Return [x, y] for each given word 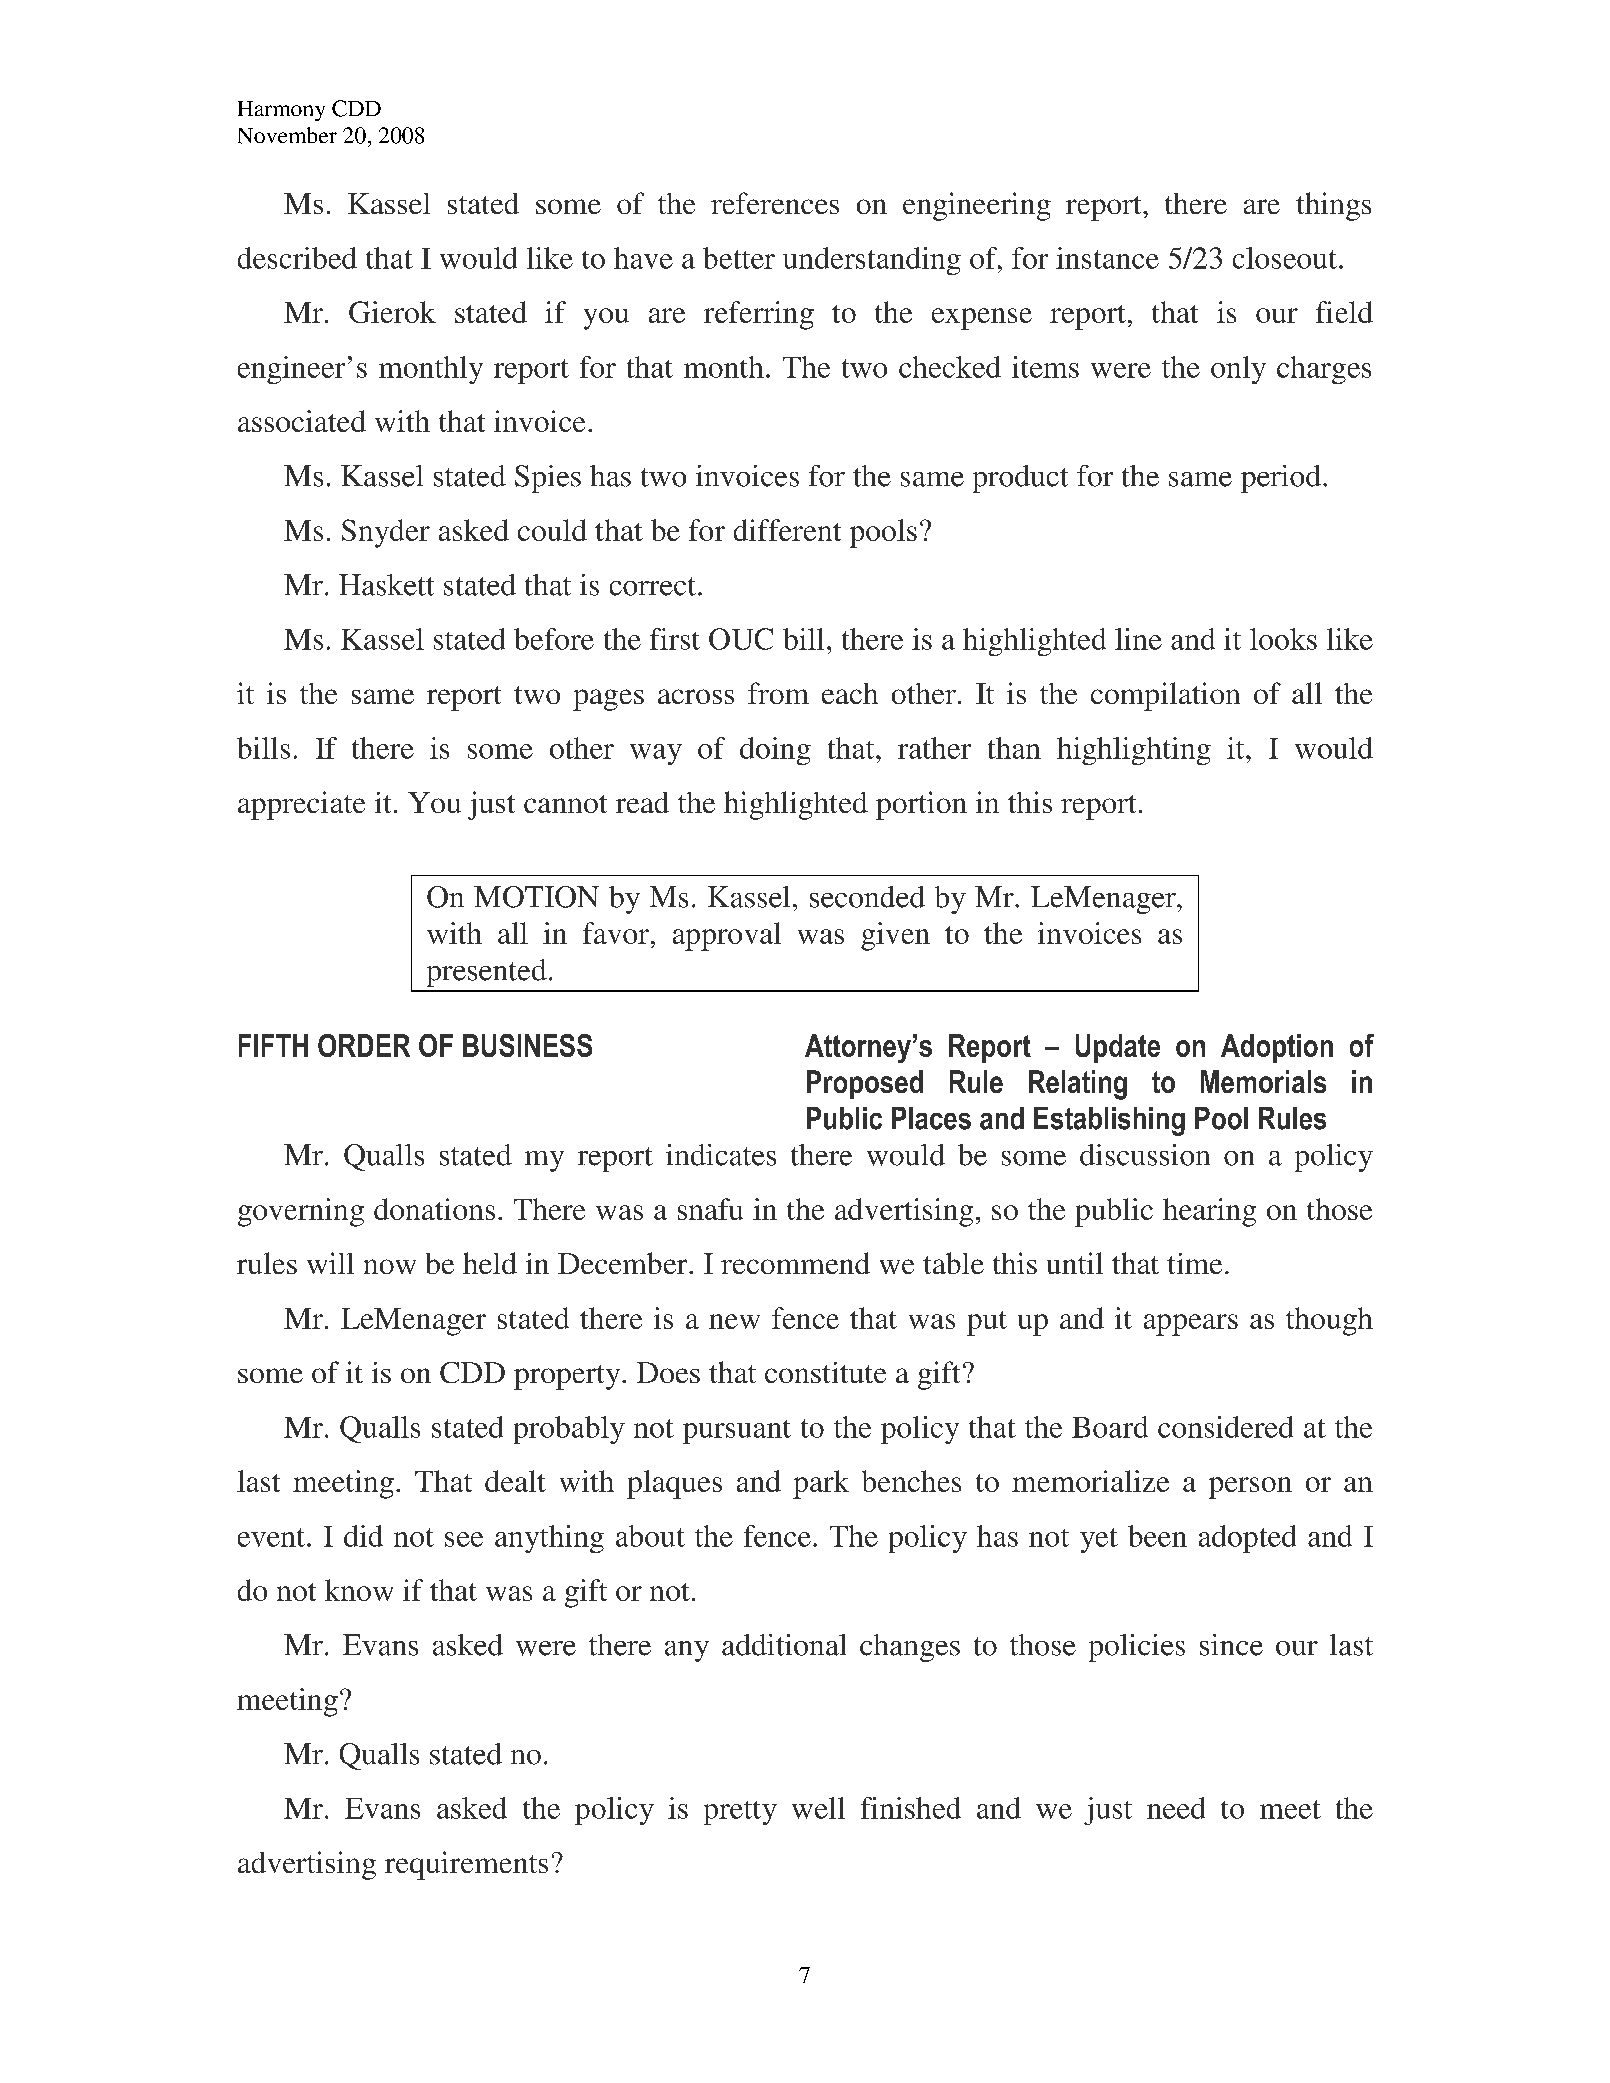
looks [1283, 639]
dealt [515, 1481]
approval [727, 936]
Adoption [1277, 1048]
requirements [466, 1865]
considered [1225, 1427]
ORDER [364, 1045]
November [287, 135]
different [787, 530]
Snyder [386, 533]
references [775, 203]
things [1333, 206]
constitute [825, 1372]
